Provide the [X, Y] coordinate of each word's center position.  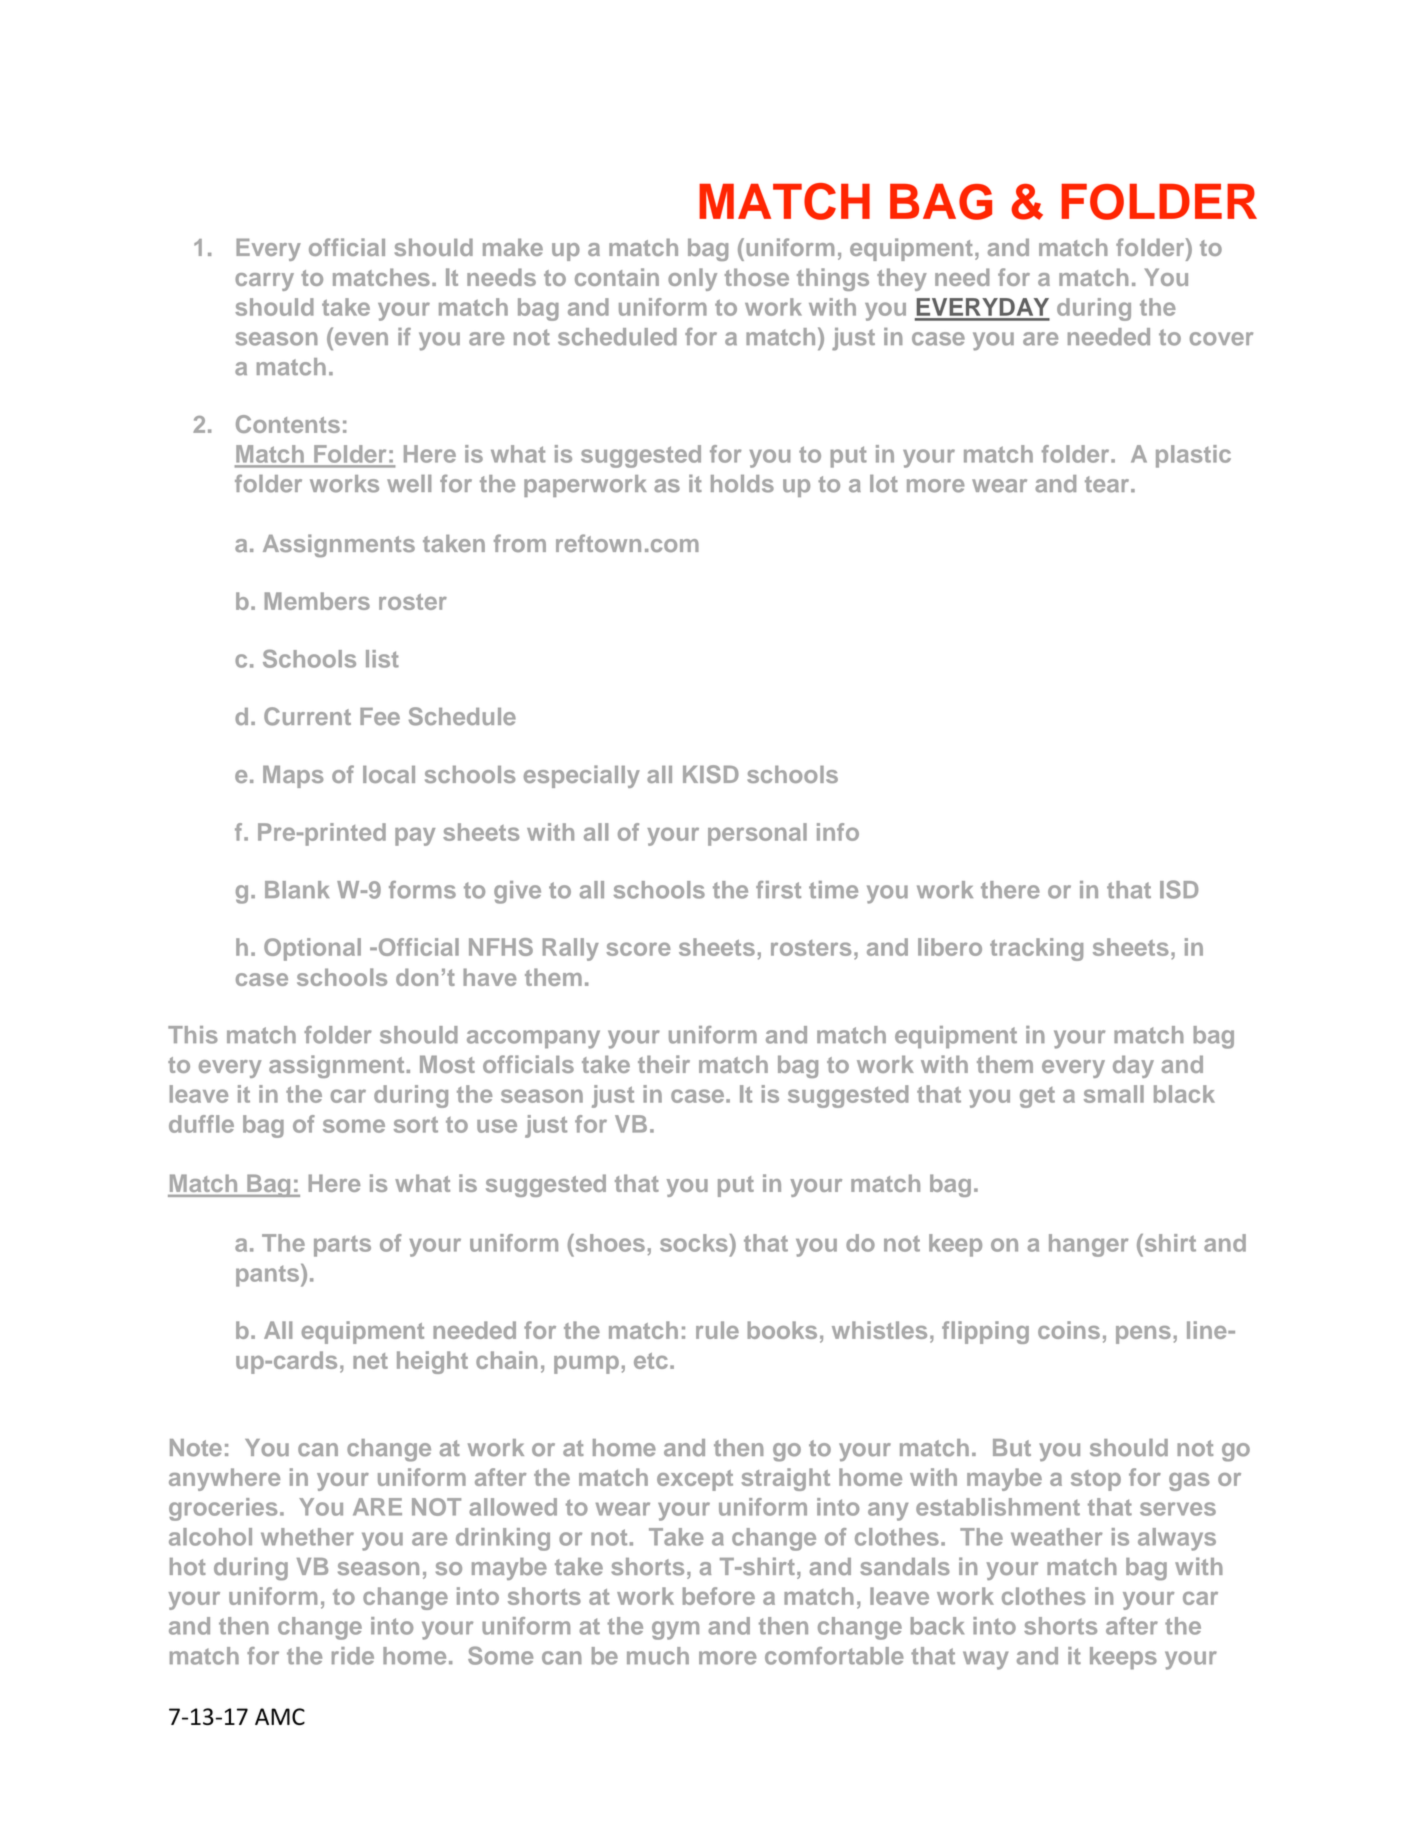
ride [353, 1656]
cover [1221, 339]
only [692, 279]
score [638, 949]
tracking [1036, 949]
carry [264, 282]
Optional [312, 949]
